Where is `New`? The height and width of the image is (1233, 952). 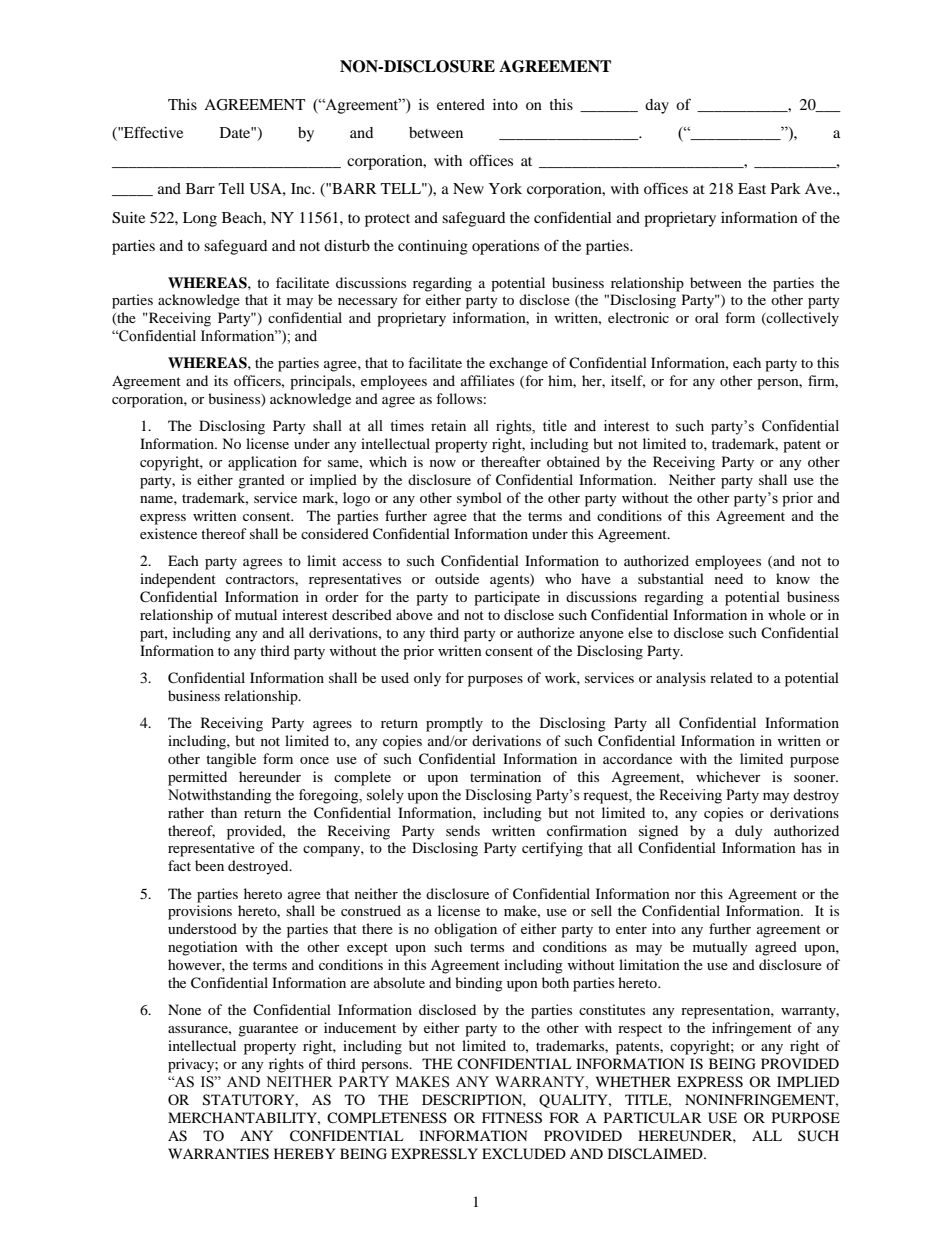
New is located at coordinates (468, 188).
